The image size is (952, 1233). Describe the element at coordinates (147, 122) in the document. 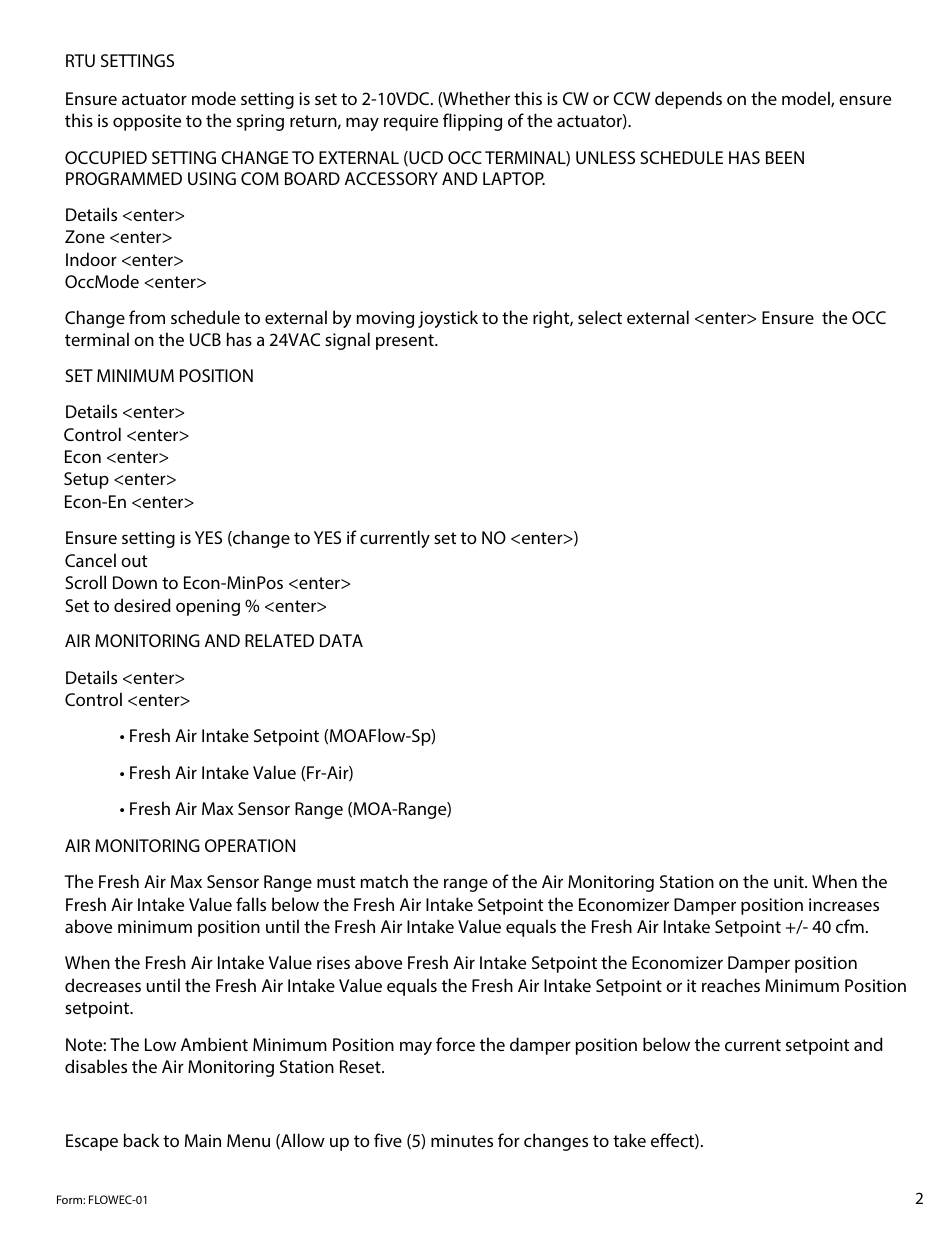

I see `opposite` at that location.
